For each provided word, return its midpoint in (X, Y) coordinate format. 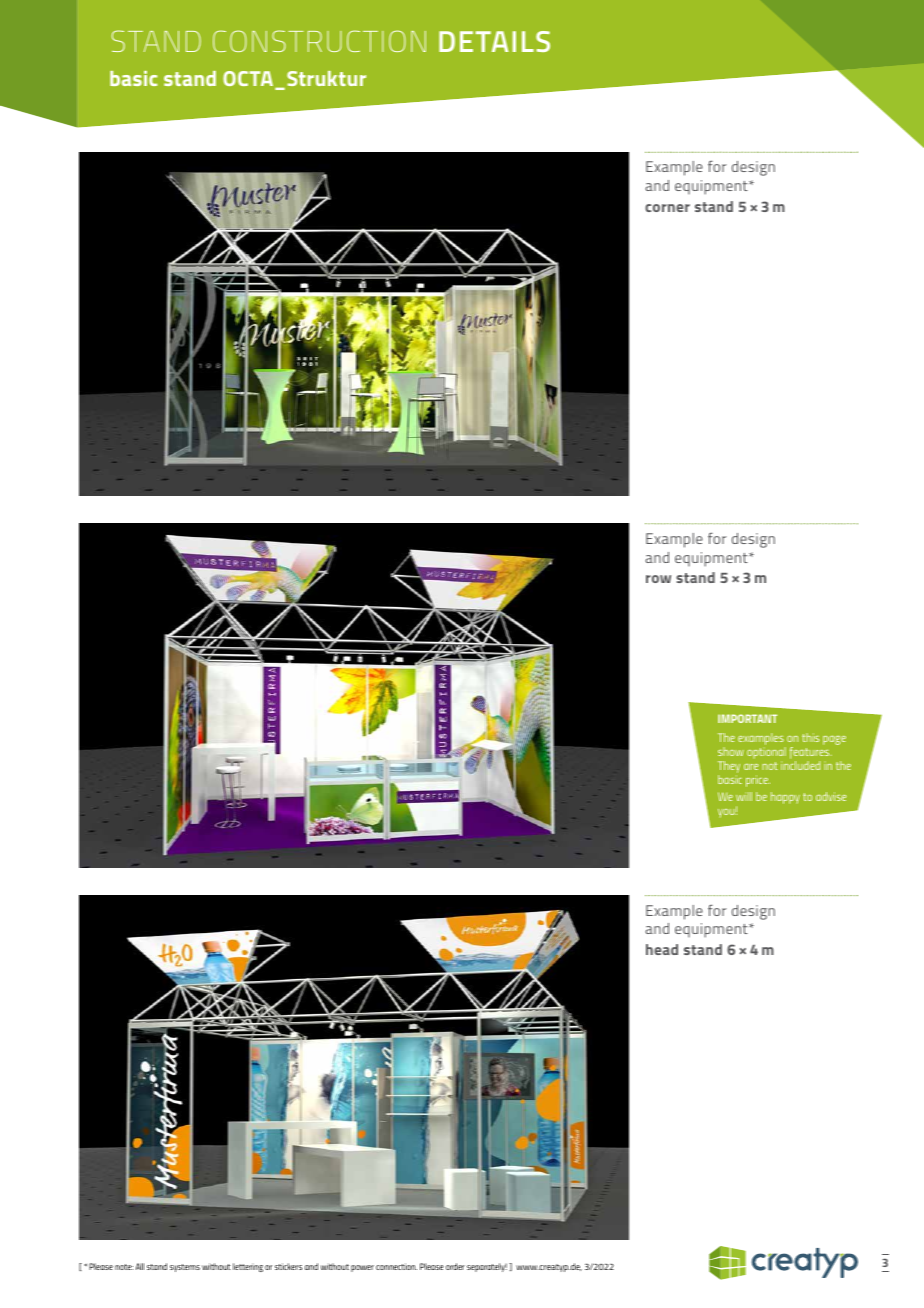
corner (667, 208)
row (658, 579)
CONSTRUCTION (319, 41)
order (455, 1266)
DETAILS (494, 41)
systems (185, 1268)
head (662, 949)
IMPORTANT (747, 718)
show (731, 751)
